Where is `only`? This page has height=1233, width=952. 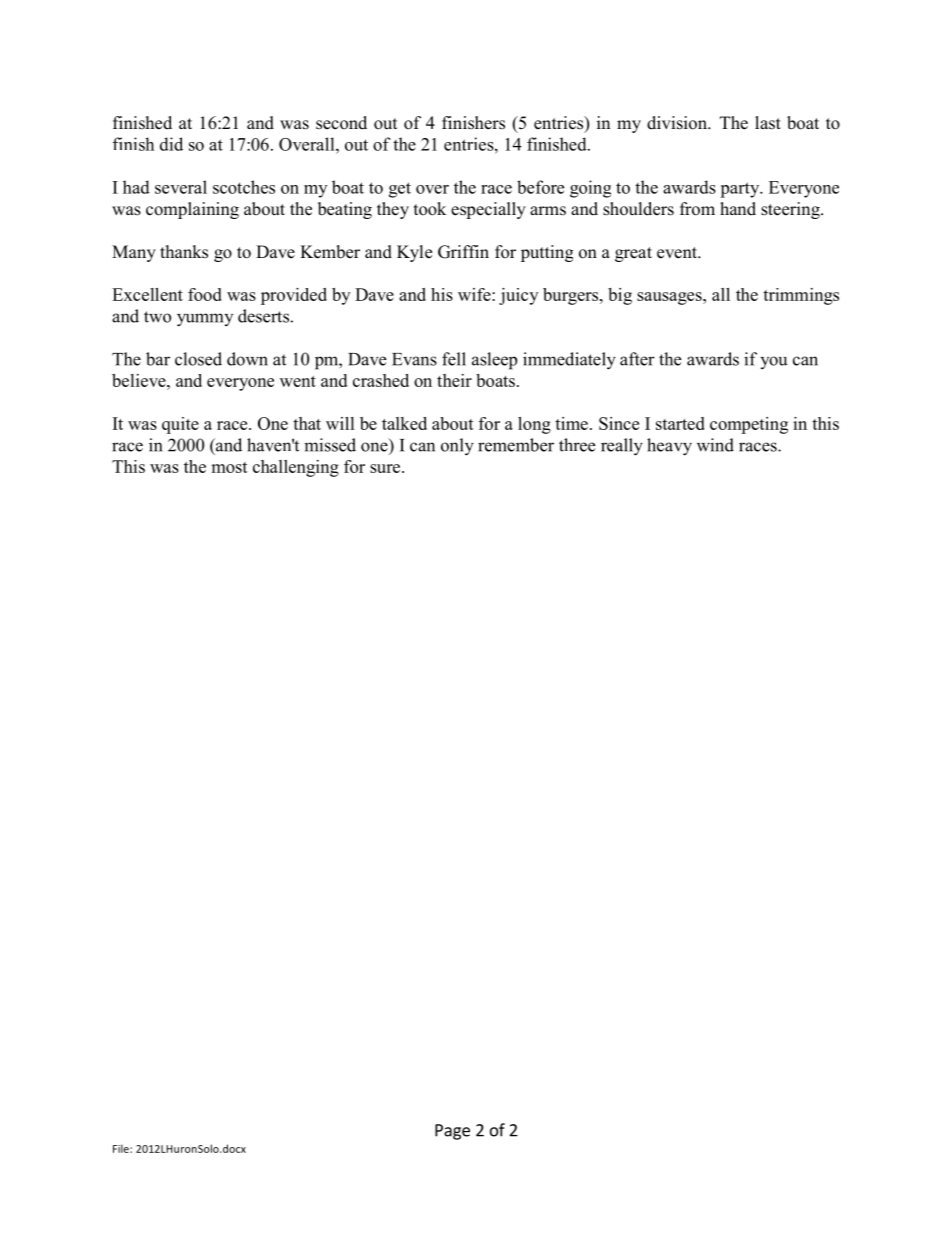
only is located at coordinates (457, 447).
